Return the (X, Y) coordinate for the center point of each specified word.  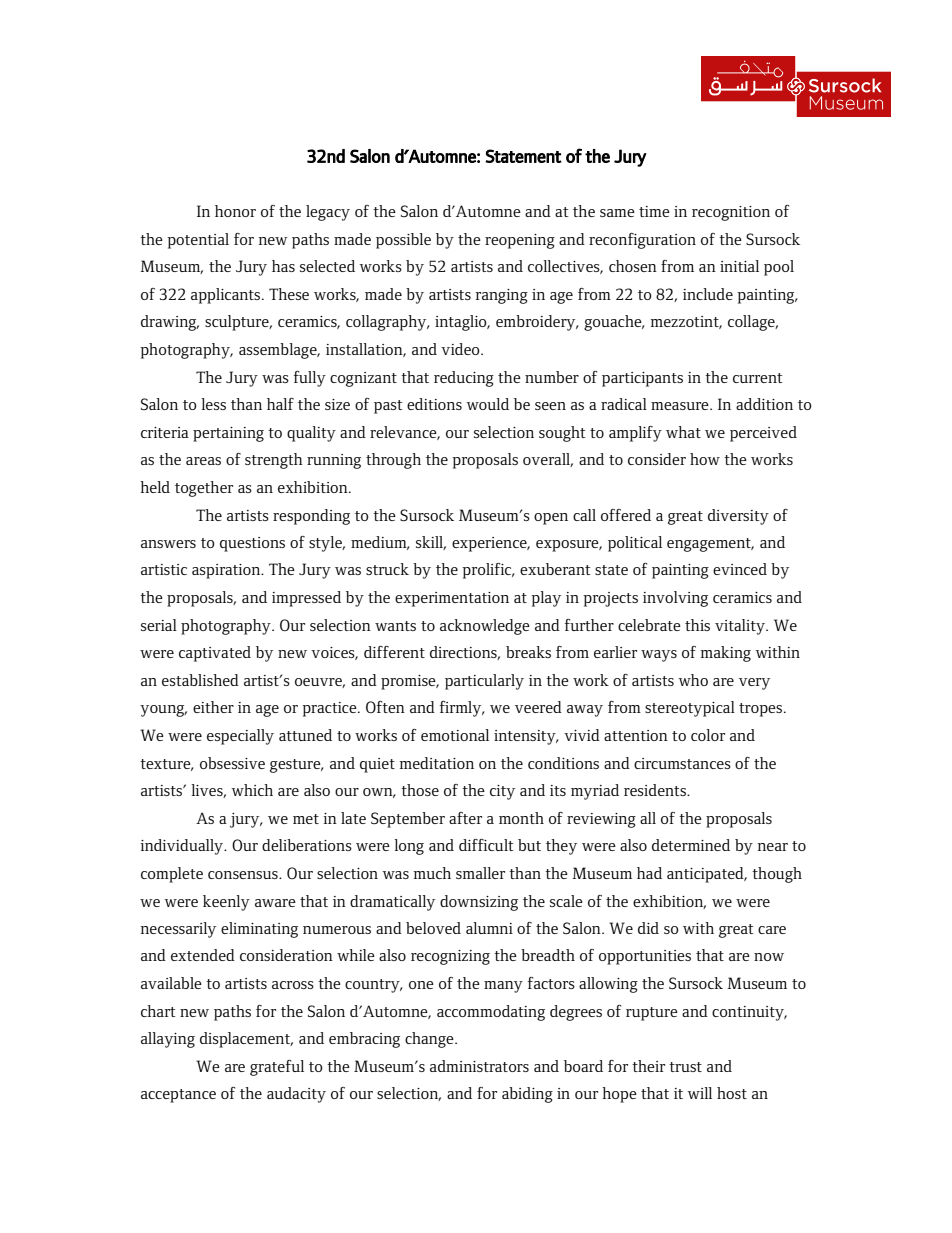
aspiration (227, 571)
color (708, 735)
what (683, 432)
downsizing (479, 903)
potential (198, 241)
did (648, 928)
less (213, 404)
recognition (731, 213)
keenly (226, 903)
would (487, 404)
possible (403, 241)
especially (240, 737)
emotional (455, 735)
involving (675, 599)
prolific (488, 571)
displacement (246, 1040)
